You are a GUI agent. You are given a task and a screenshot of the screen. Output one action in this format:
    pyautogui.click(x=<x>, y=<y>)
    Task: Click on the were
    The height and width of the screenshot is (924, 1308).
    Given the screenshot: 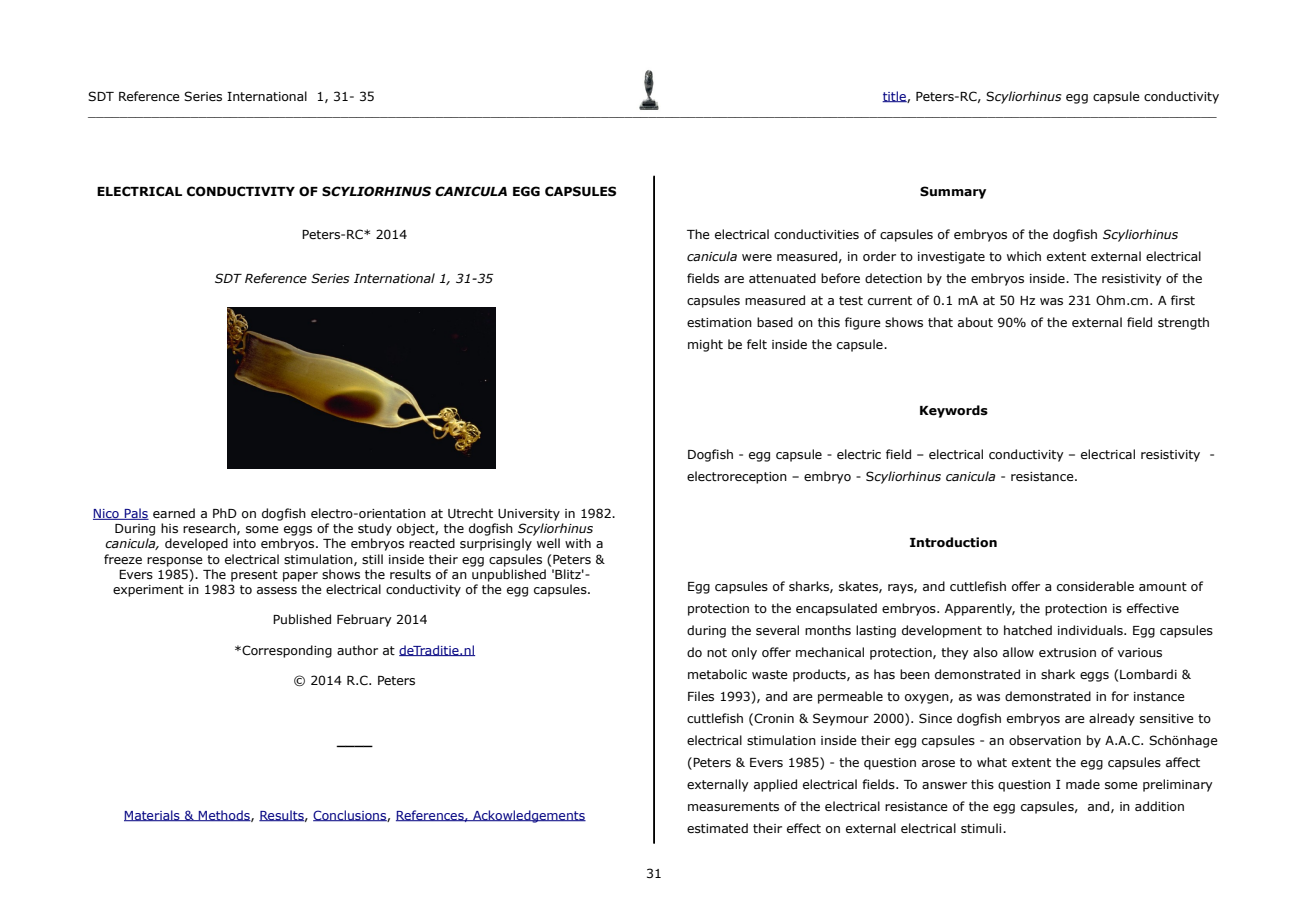 What is the action you would take?
    pyautogui.click(x=757, y=257)
